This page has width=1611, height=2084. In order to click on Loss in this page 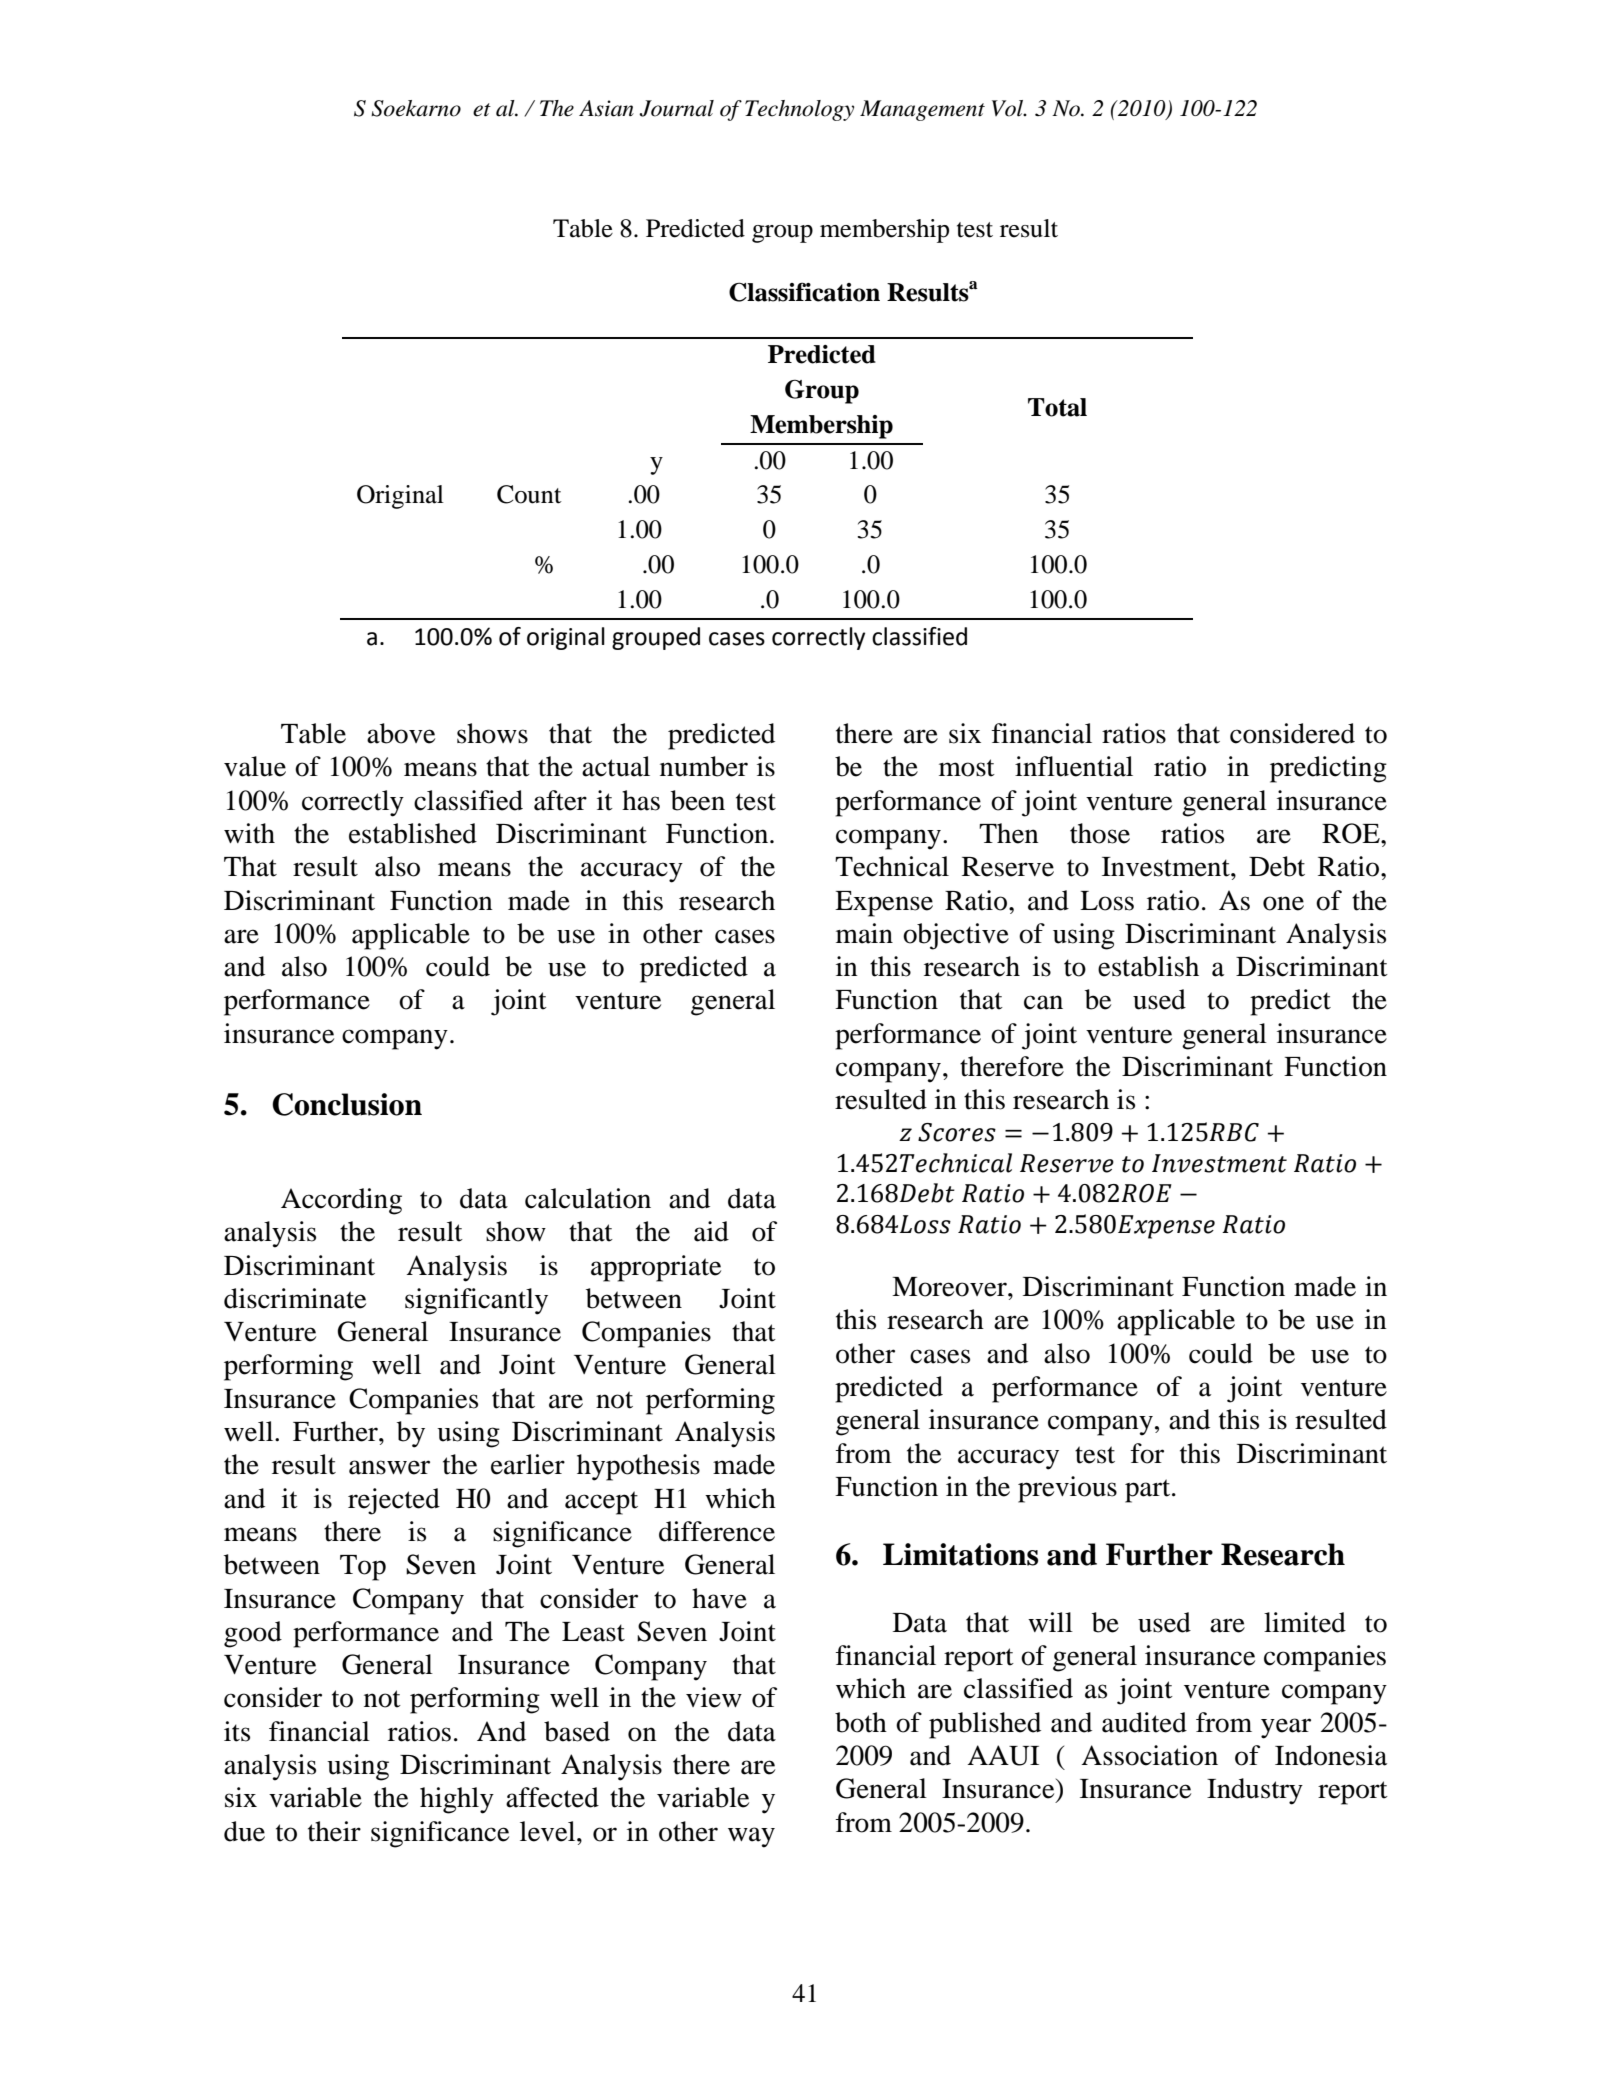, I will do `click(1107, 901)`.
